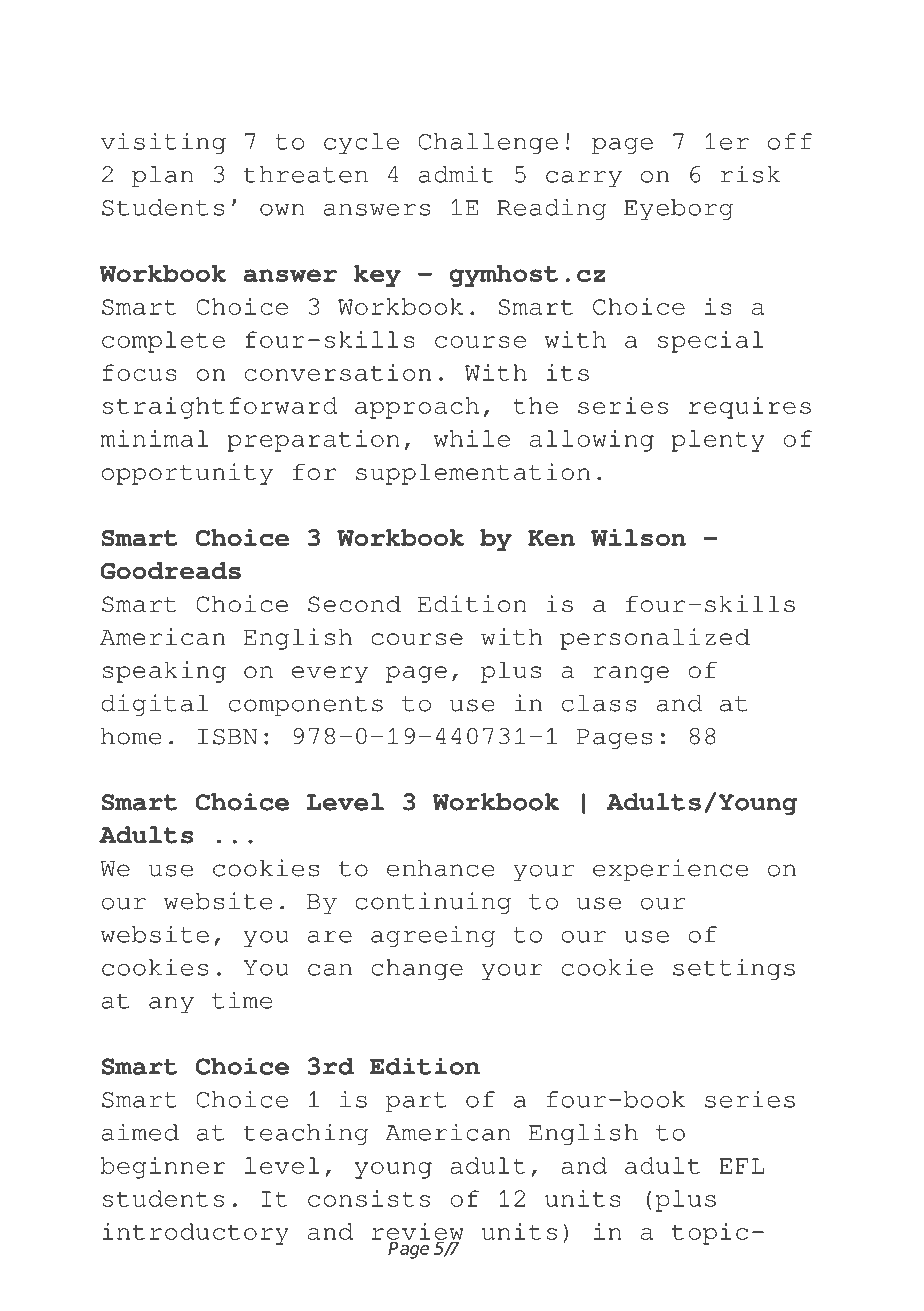 This screenshot has width=924, height=1311. What do you see at coordinates (790, 141) in the screenshot?
I see `off` at bounding box center [790, 141].
